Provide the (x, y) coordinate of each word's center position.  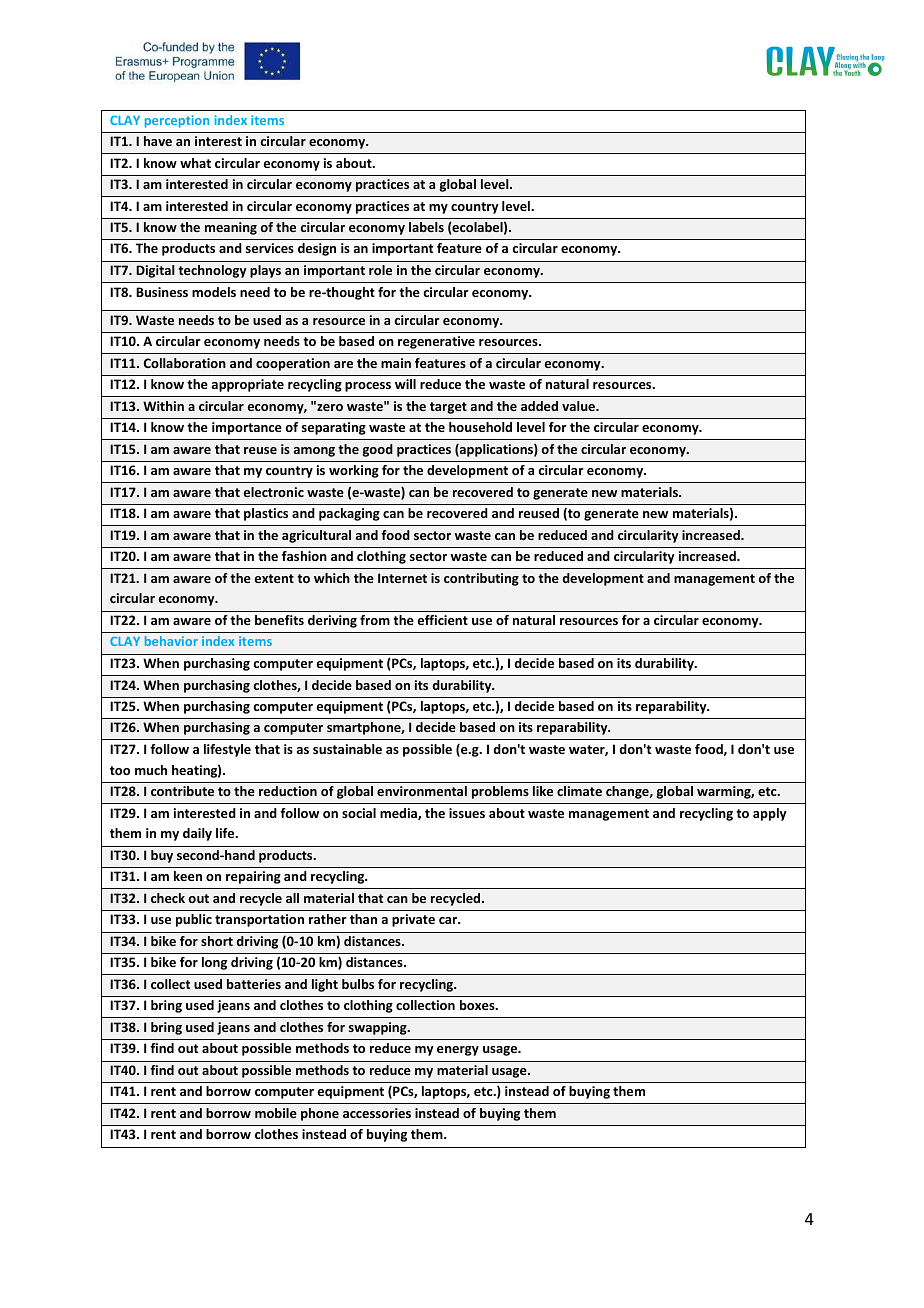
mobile (276, 1113)
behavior (171, 641)
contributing (481, 579)
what (195, 163)
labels (426, 227)
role (380, 270)
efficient (443, 620)
